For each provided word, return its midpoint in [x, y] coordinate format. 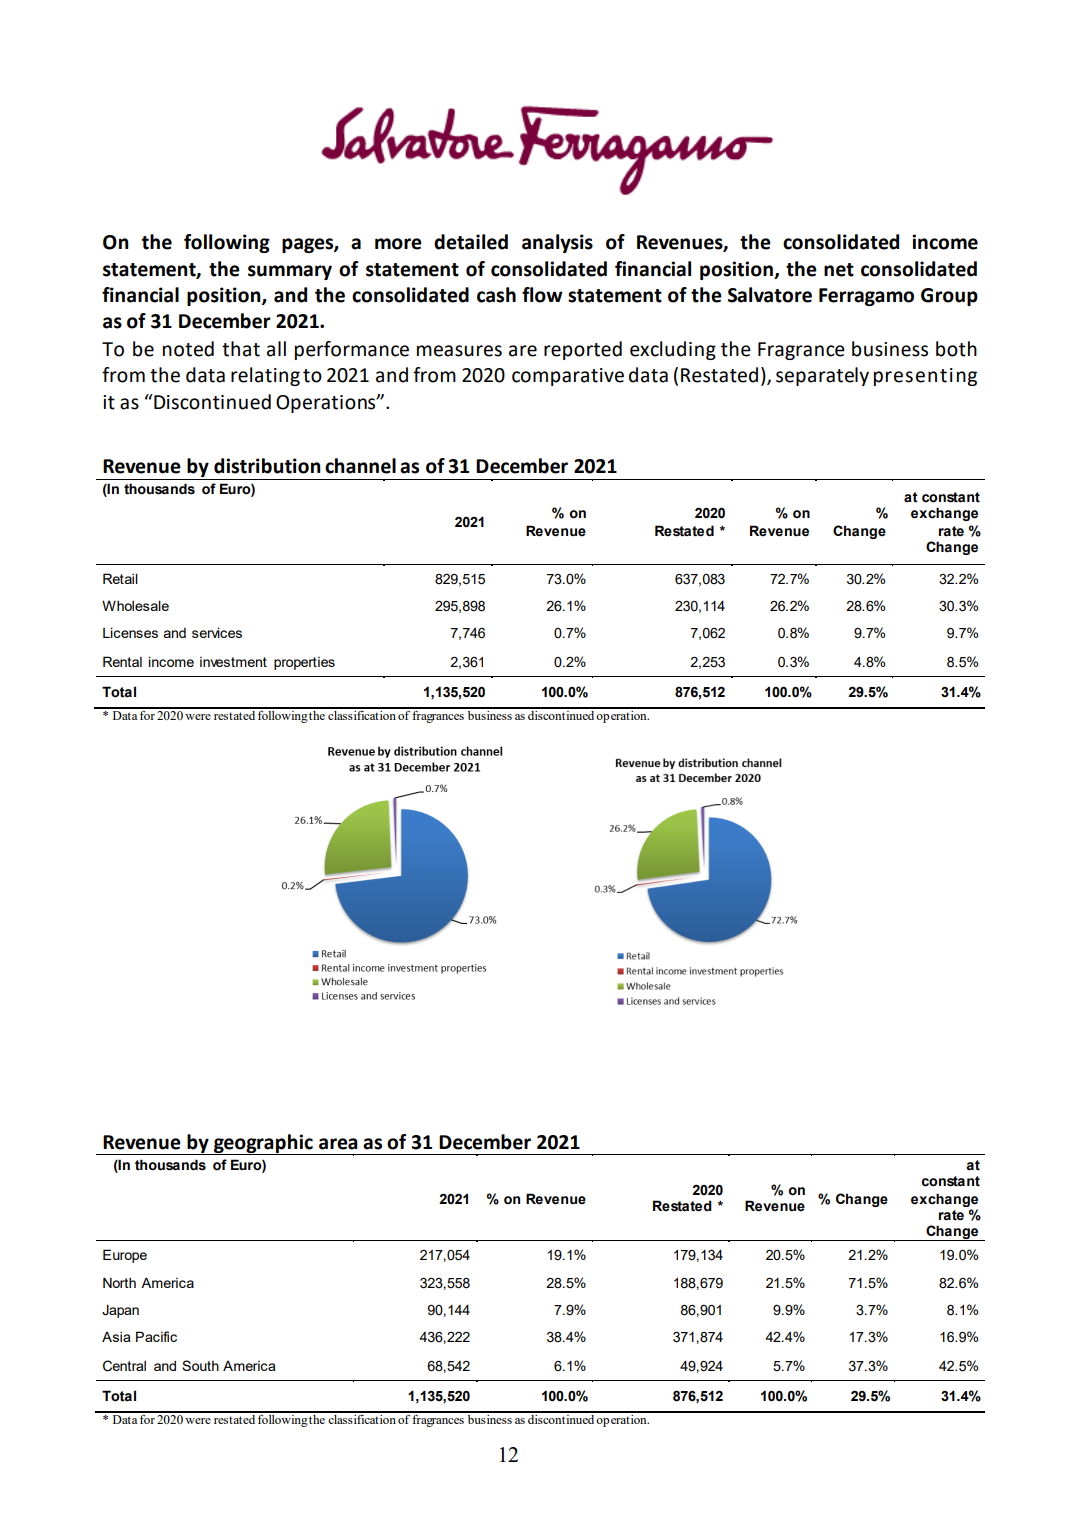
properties [304, 663]
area [338, 1144]
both [956, 349]
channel [360, 466]
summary [290, 272]
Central [124, 1366]
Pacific [156, 1336]
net [839, 270]
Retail [120, 578]
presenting [925, 377]
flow [542, 295]
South [200, 1365]
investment [233, 662]
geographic [263, 1144]
